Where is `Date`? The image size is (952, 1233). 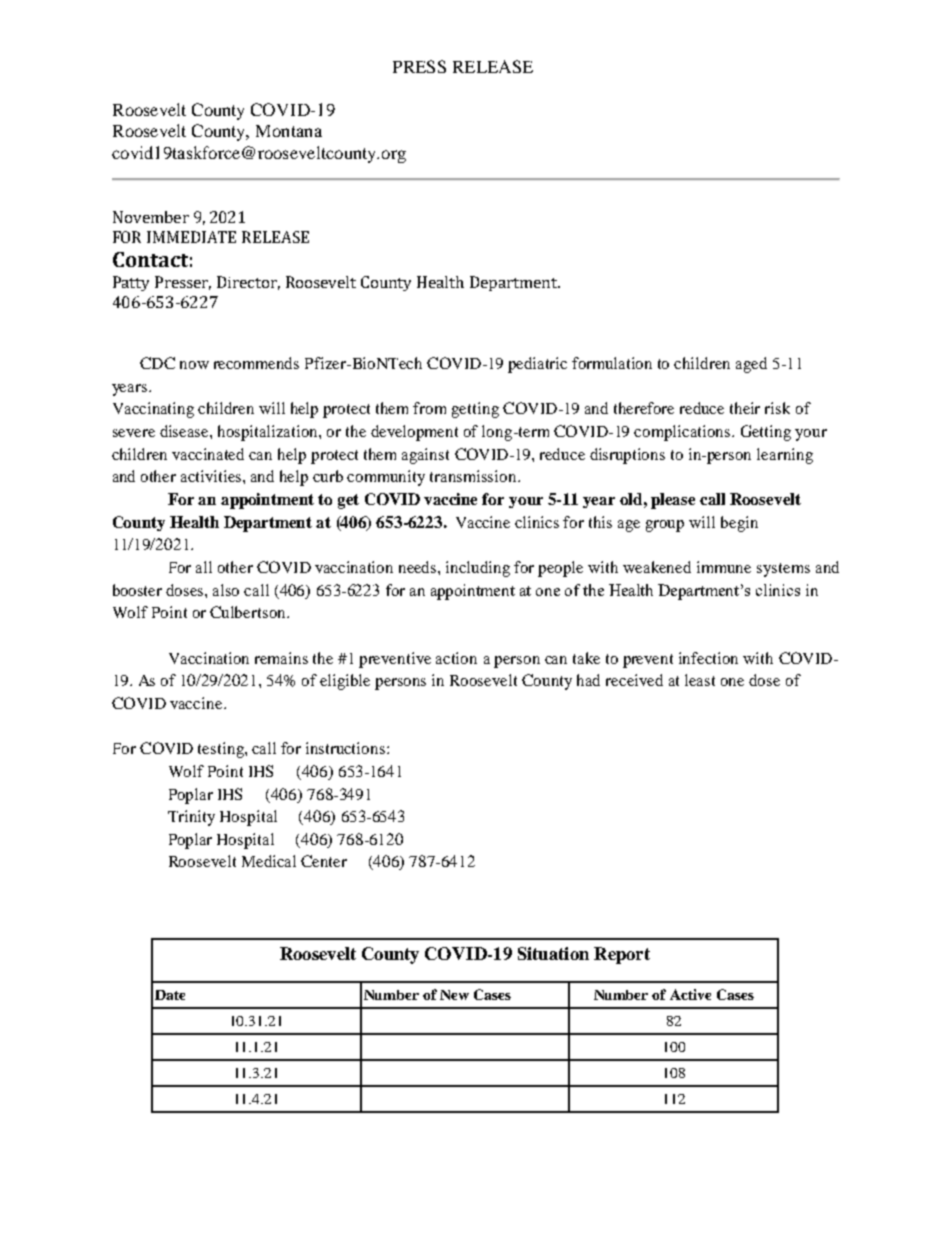 Date is located at coordinates (170, 995).
